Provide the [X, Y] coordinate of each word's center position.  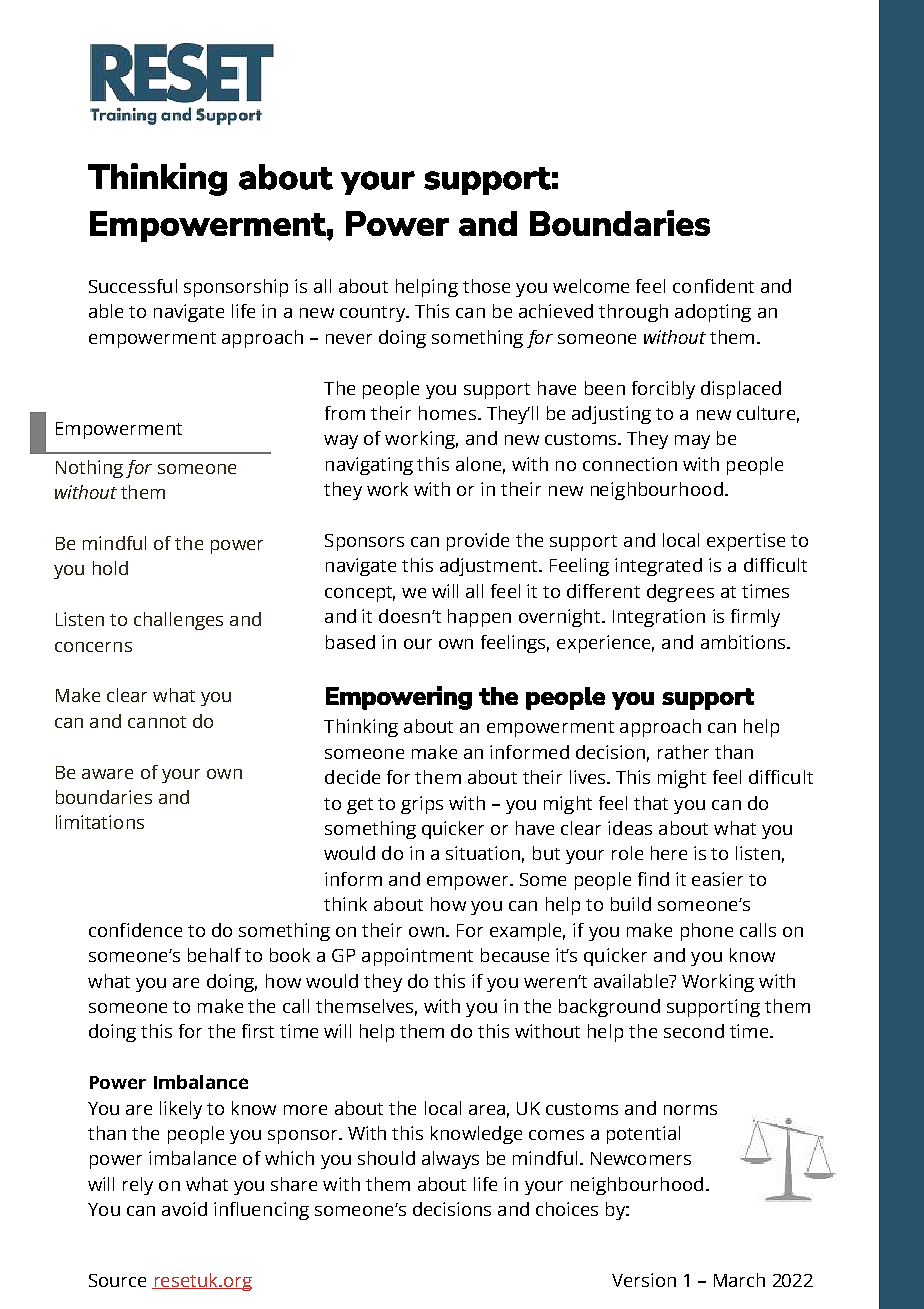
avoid [184, 1209]
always [450, 1160]
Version [644, 1280]
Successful [133, 286]
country [374, 314]
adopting [713, 313]
